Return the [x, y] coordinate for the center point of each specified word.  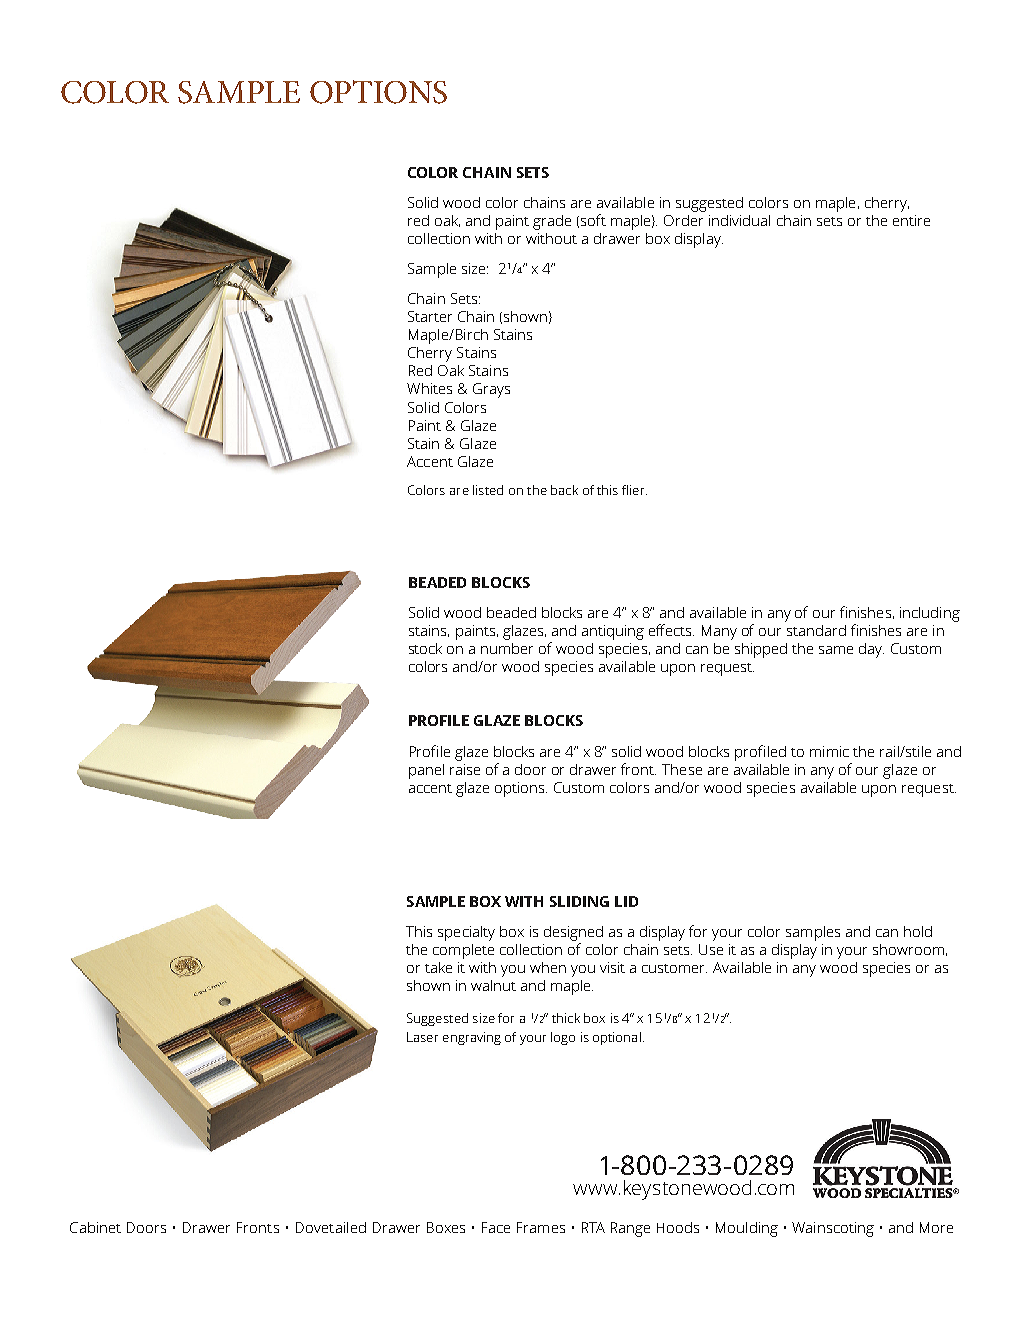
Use [711, 949]
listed [488, 490]
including [930, 614]
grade [552, 222]
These [682, 769]
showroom [908, 949]
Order [683, 220]
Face [496, 1227]
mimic [829, 751]
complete [463, 951]
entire [911, 220]
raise [465, 769]
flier [634, 490]
